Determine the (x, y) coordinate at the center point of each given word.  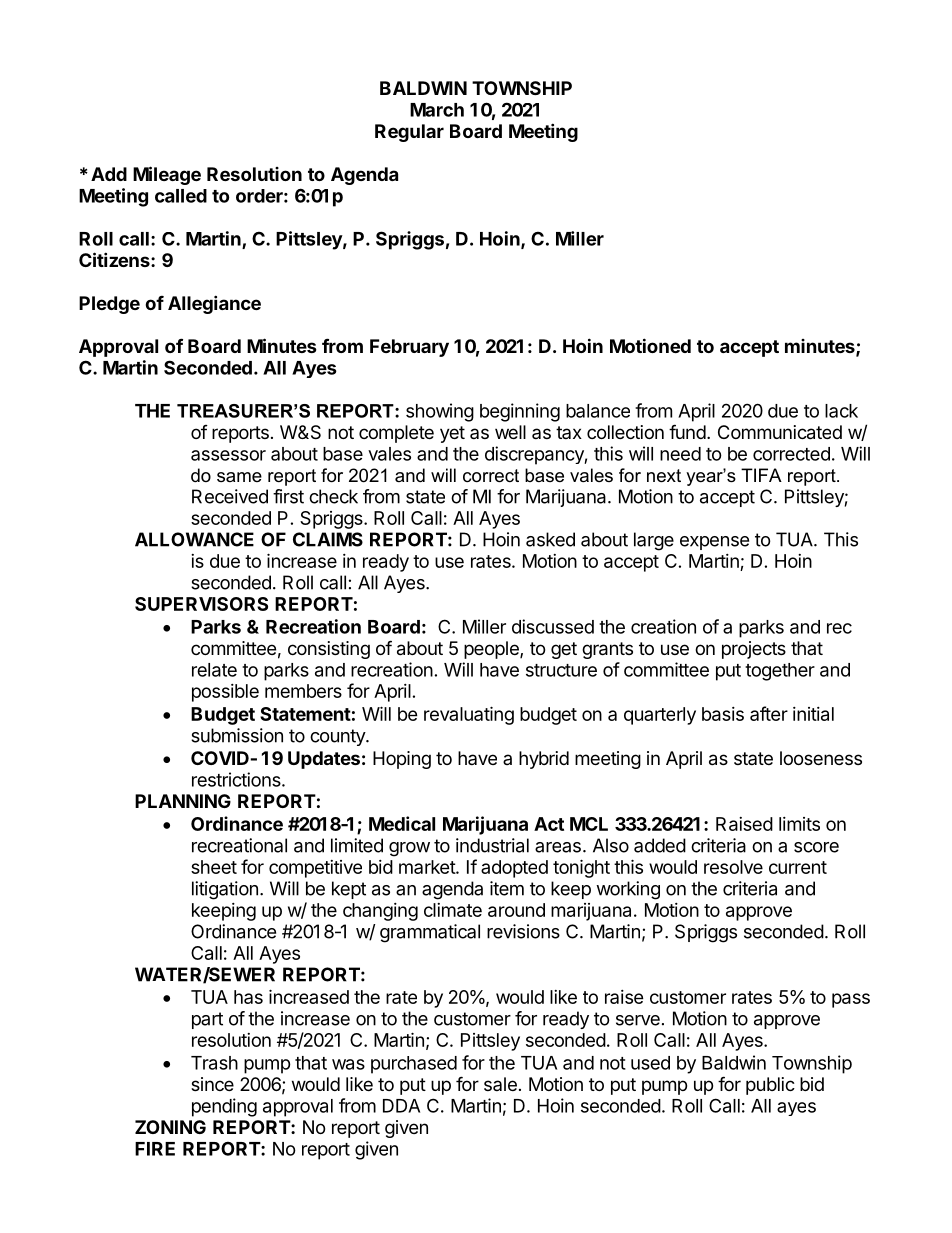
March (437, 110)
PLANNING (183, 801)
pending (224, 1107)
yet (452, 434)
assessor (228, 455)
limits (799, 824)
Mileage (167, 175)
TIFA (761, 475)
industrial (492, 845)
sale (500, 1084)
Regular (409, 133)
